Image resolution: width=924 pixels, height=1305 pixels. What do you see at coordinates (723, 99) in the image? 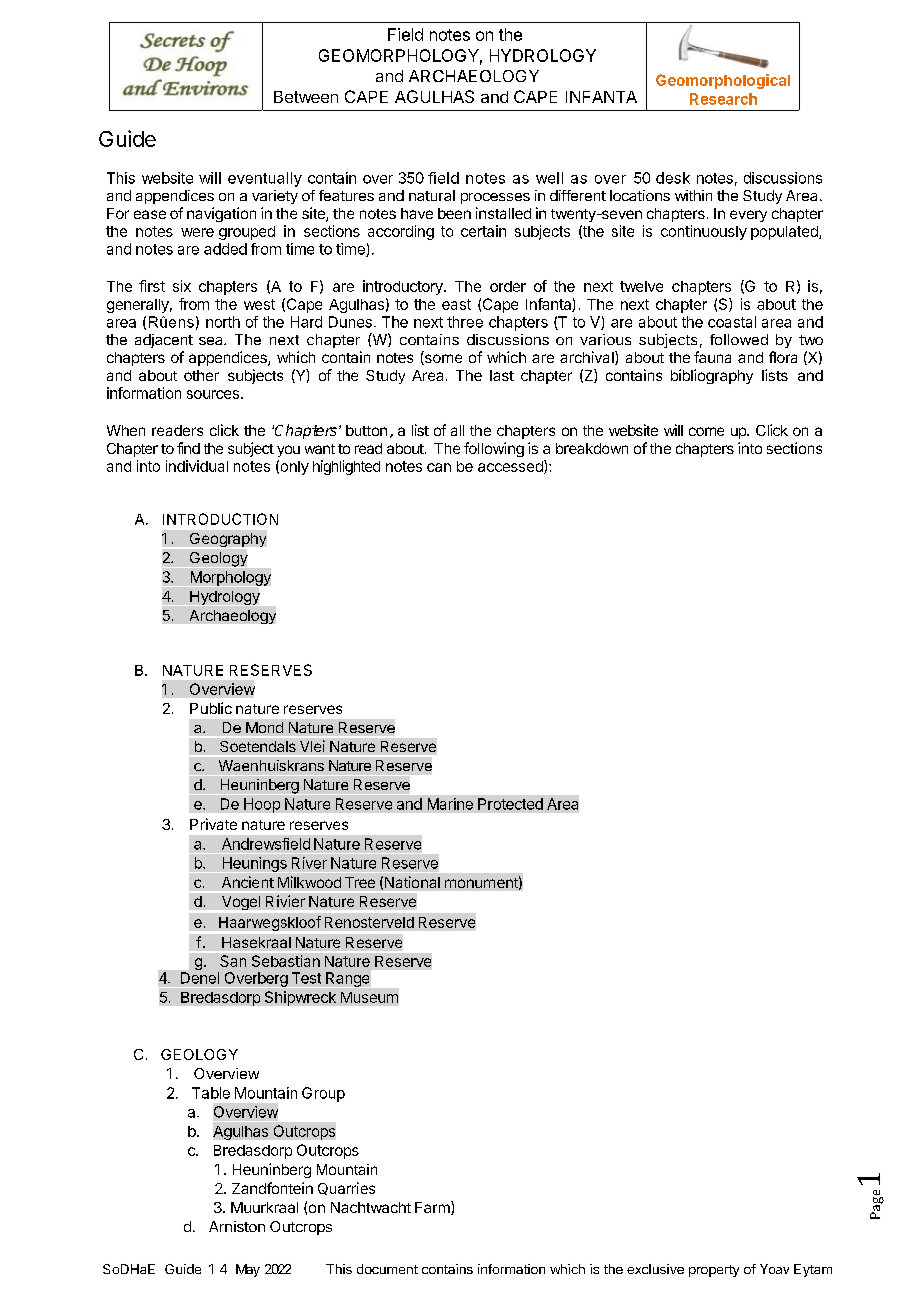
I see `Research` at bounding box center [723, 99].
